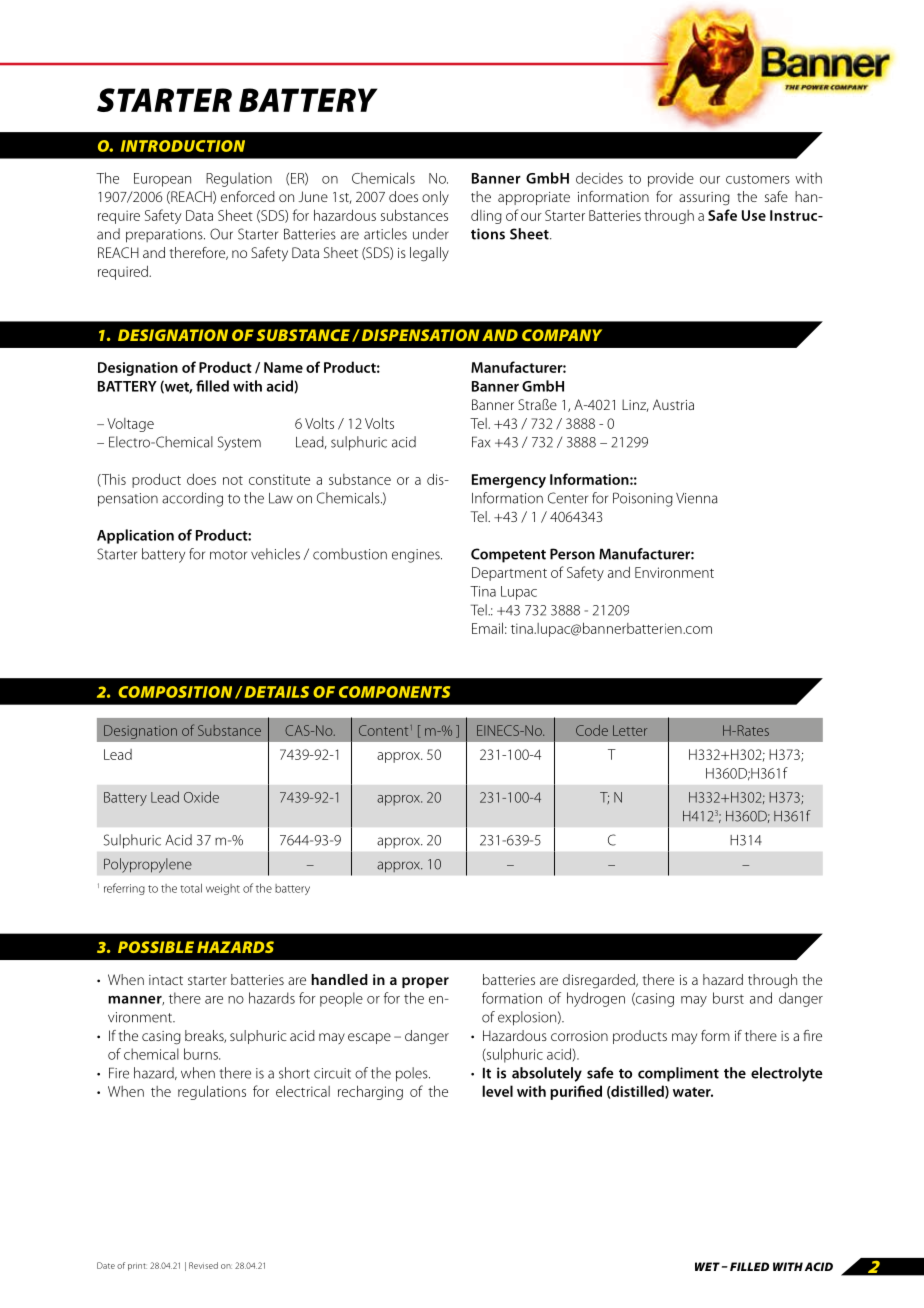 Image resolution: width=924 pixels, height=1308 pixels. Describe the element at coordinates (203, 1265) in the screenshot. I see `Revised` at that location.
